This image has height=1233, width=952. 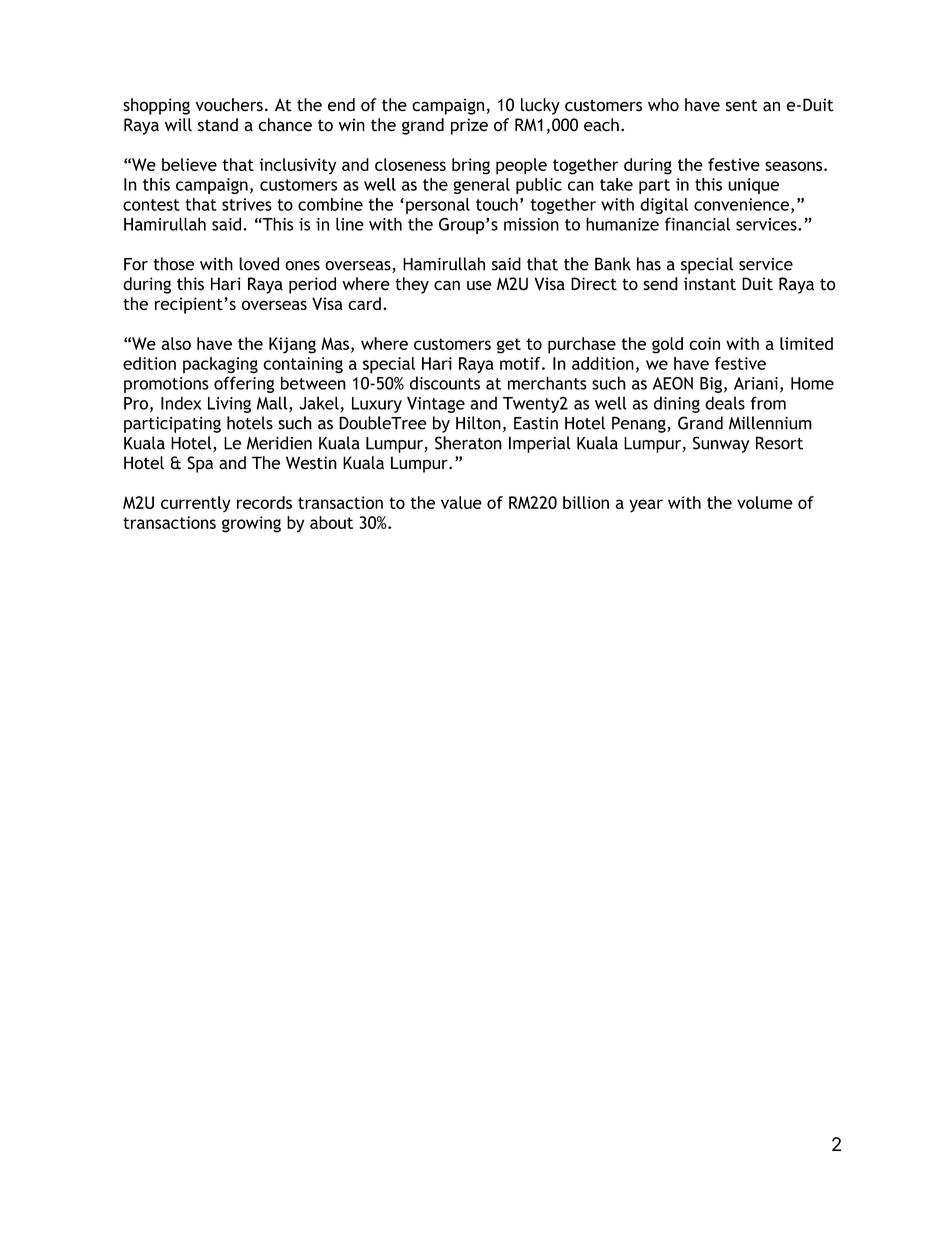 I want to click on value, so click(x=461, y=502).
